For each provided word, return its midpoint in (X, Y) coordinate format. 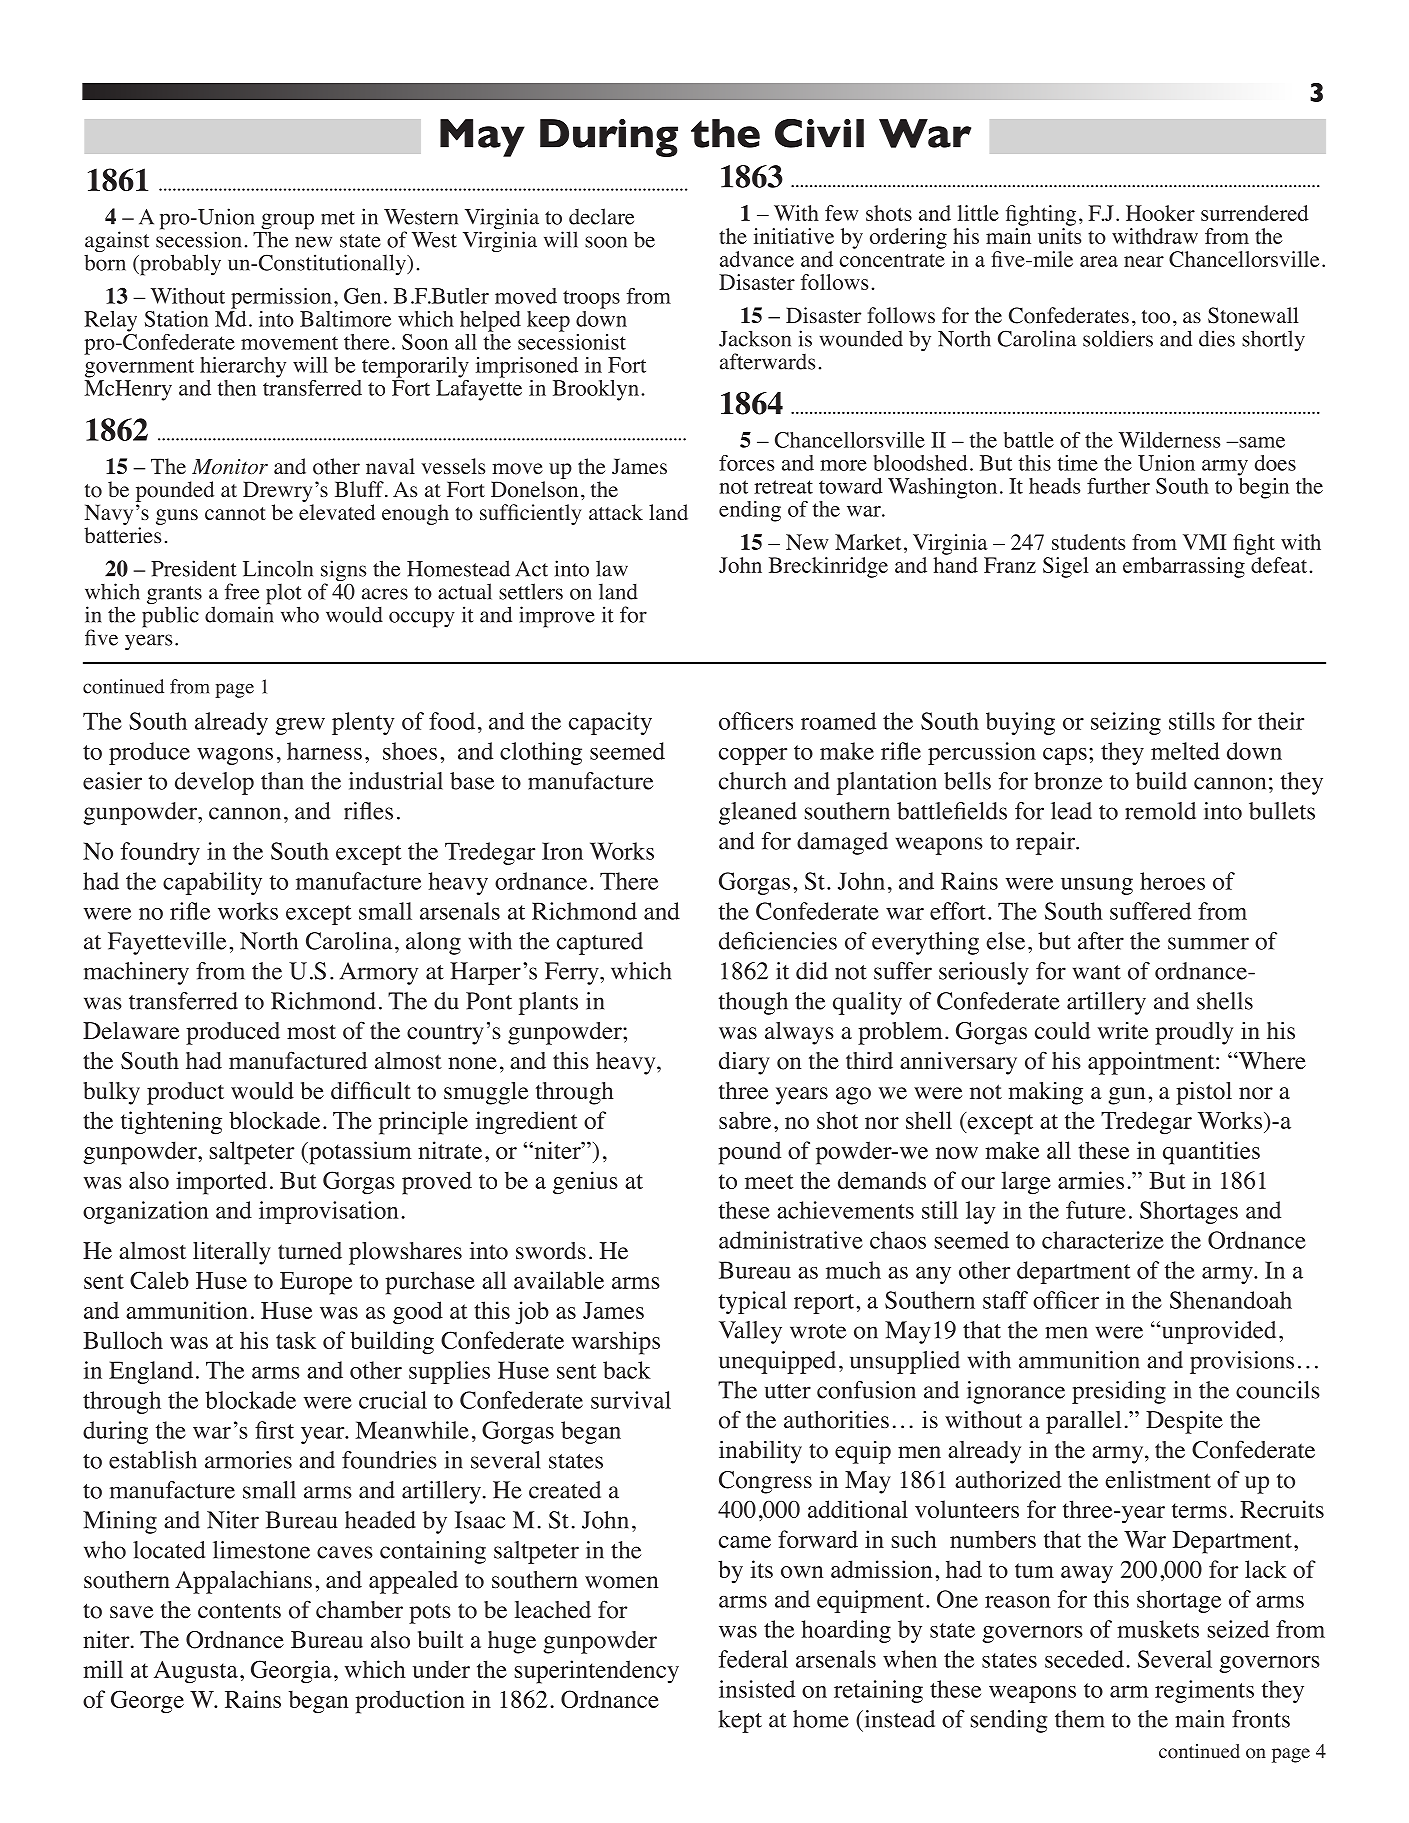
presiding (1119, 1392)
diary (744, 1063)
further (1118, 486)
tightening (171, 1123)
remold (1160, 811)
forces (746, 463)
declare (601, 216)
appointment (1152, 1063)
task (296, 1340)
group (287, 222)
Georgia (291, 1672)
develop (214, 783)
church (752, 781)
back (627, 1370)
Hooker (1160, 213)
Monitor (230, 466)
